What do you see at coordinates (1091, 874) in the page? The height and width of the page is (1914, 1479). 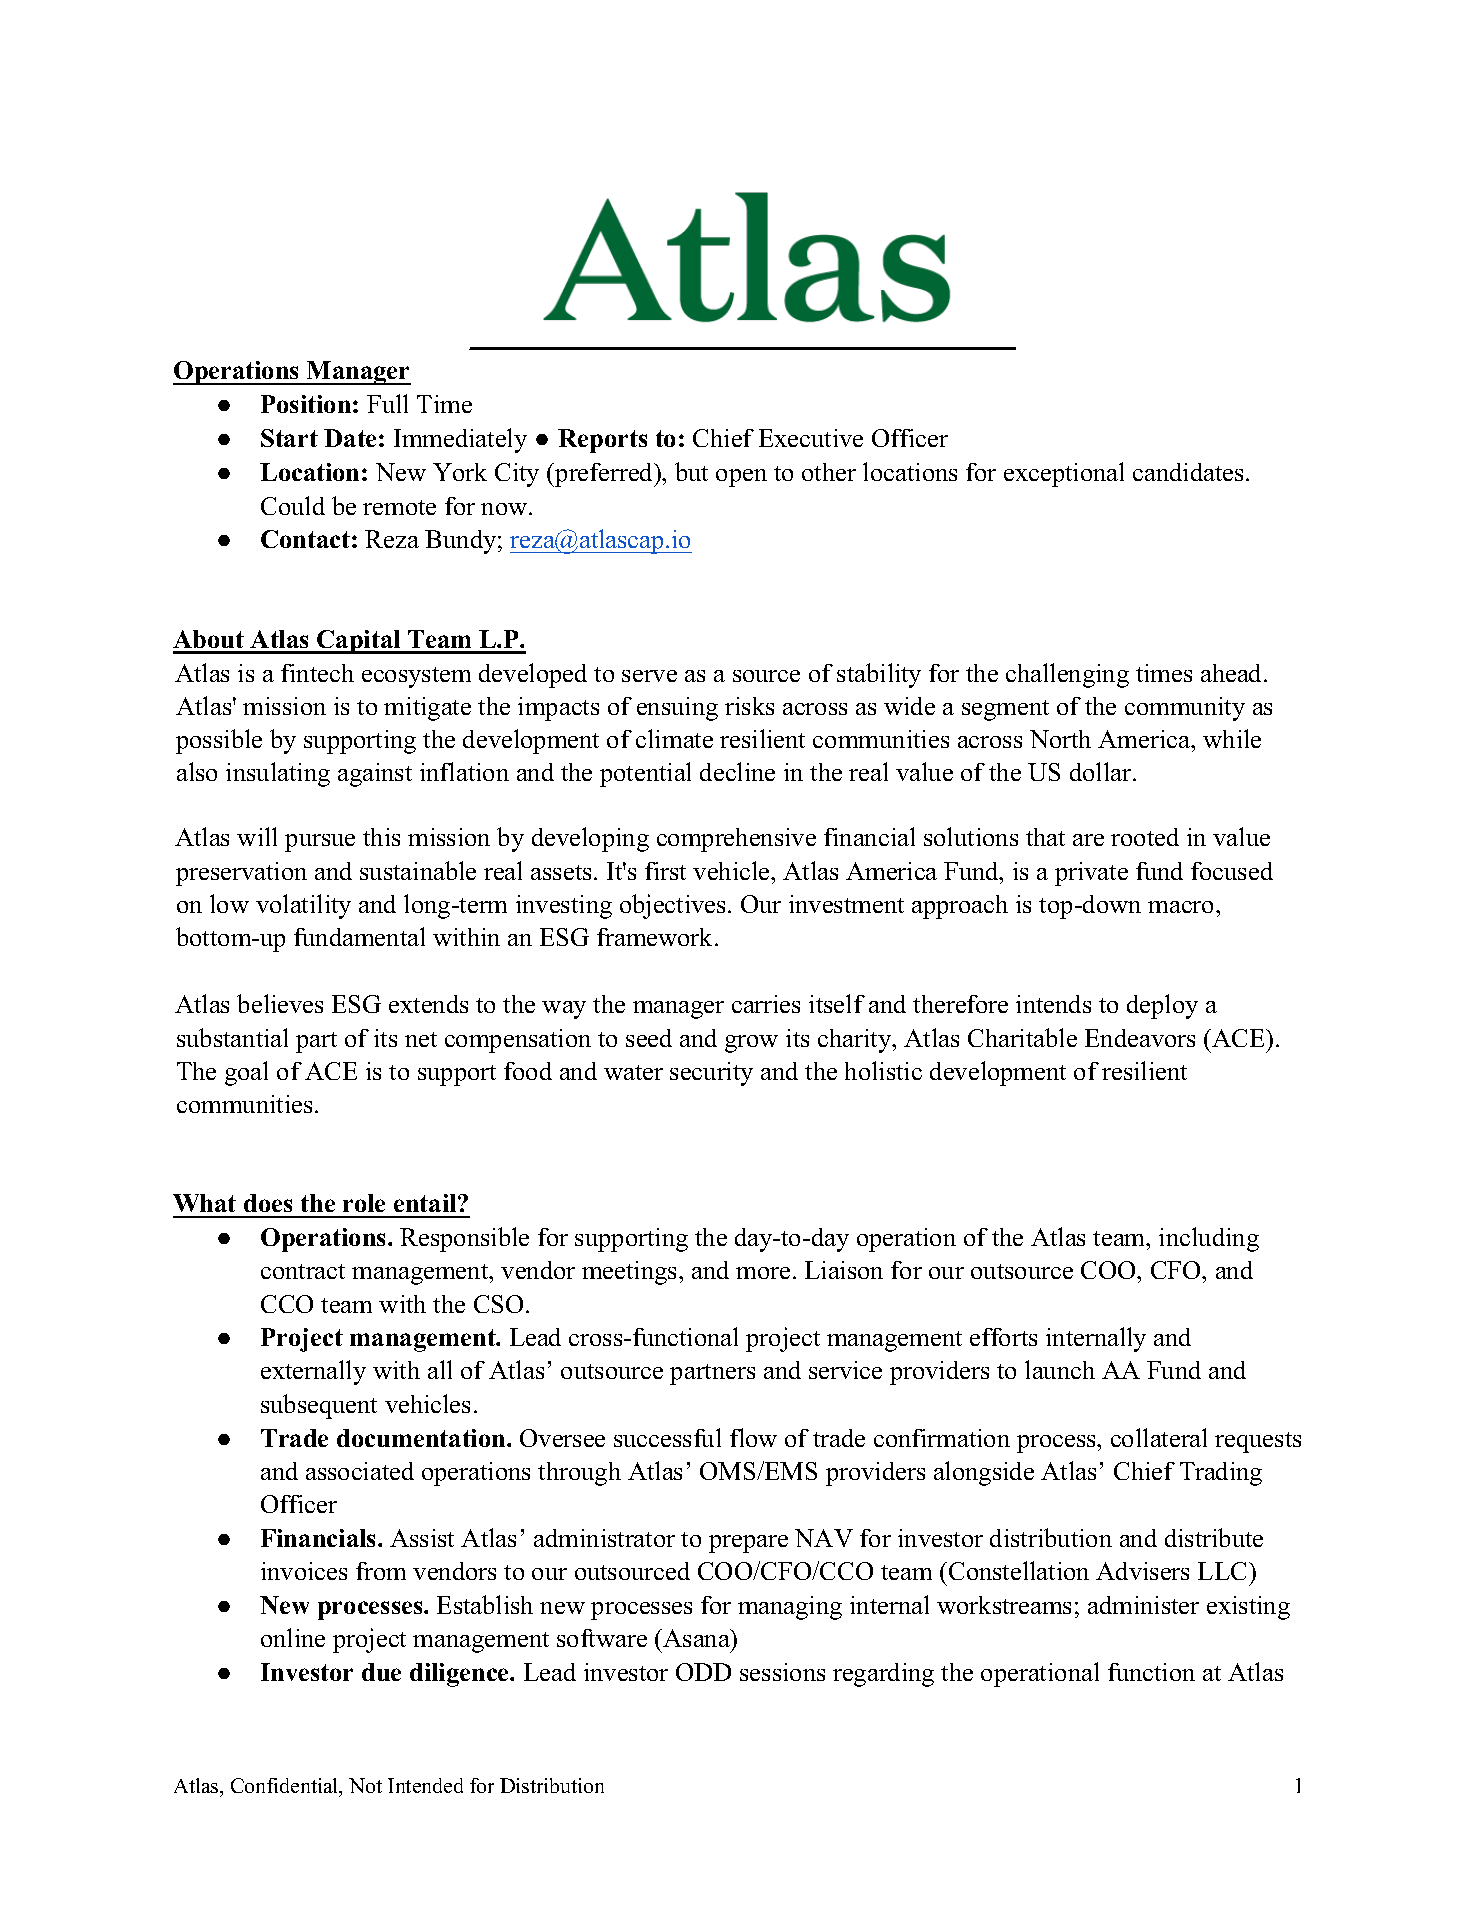 I see `private` at bounding box center [1091, 874].
